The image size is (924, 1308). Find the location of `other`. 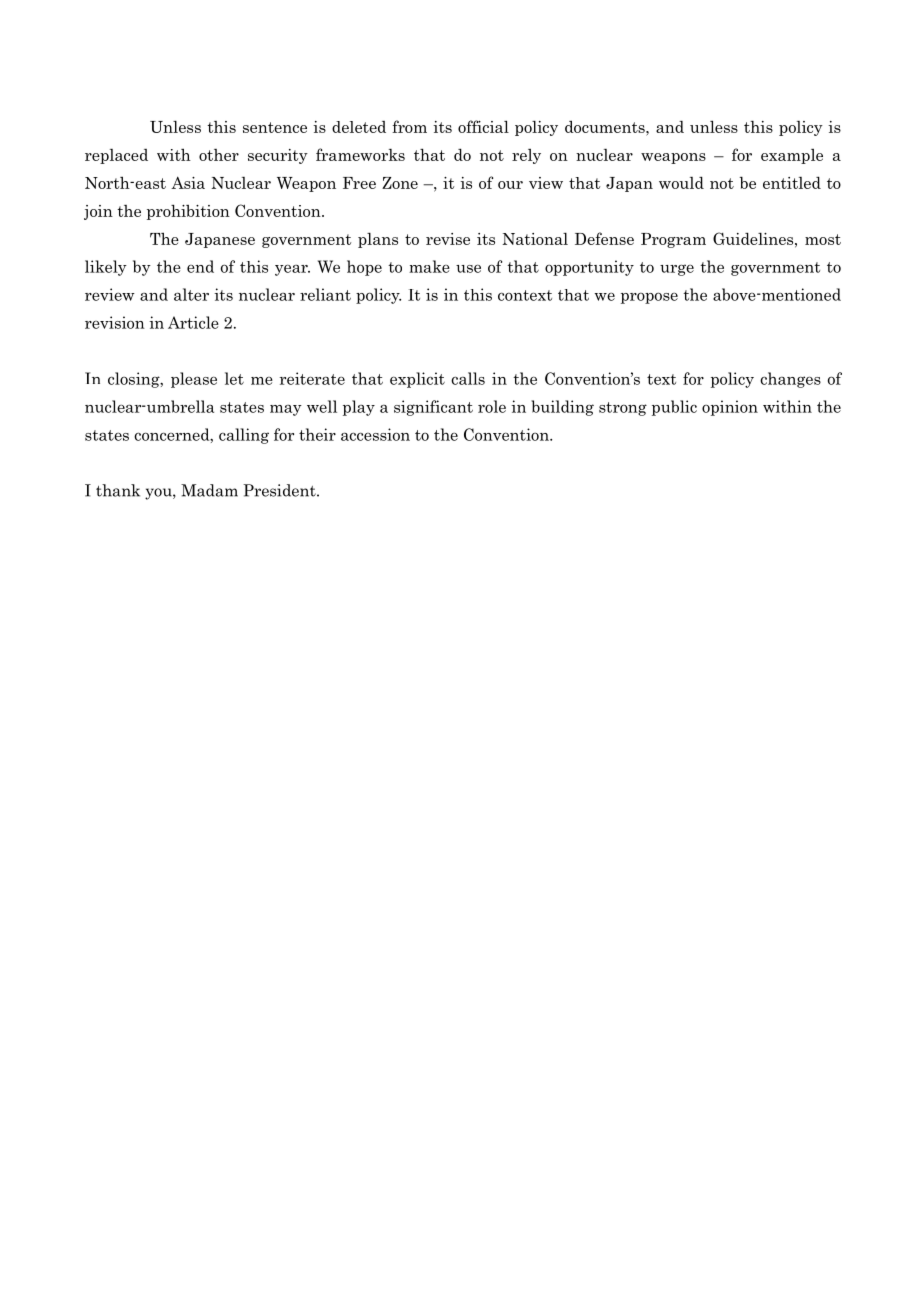

other is located at coordinates (219, 155).
